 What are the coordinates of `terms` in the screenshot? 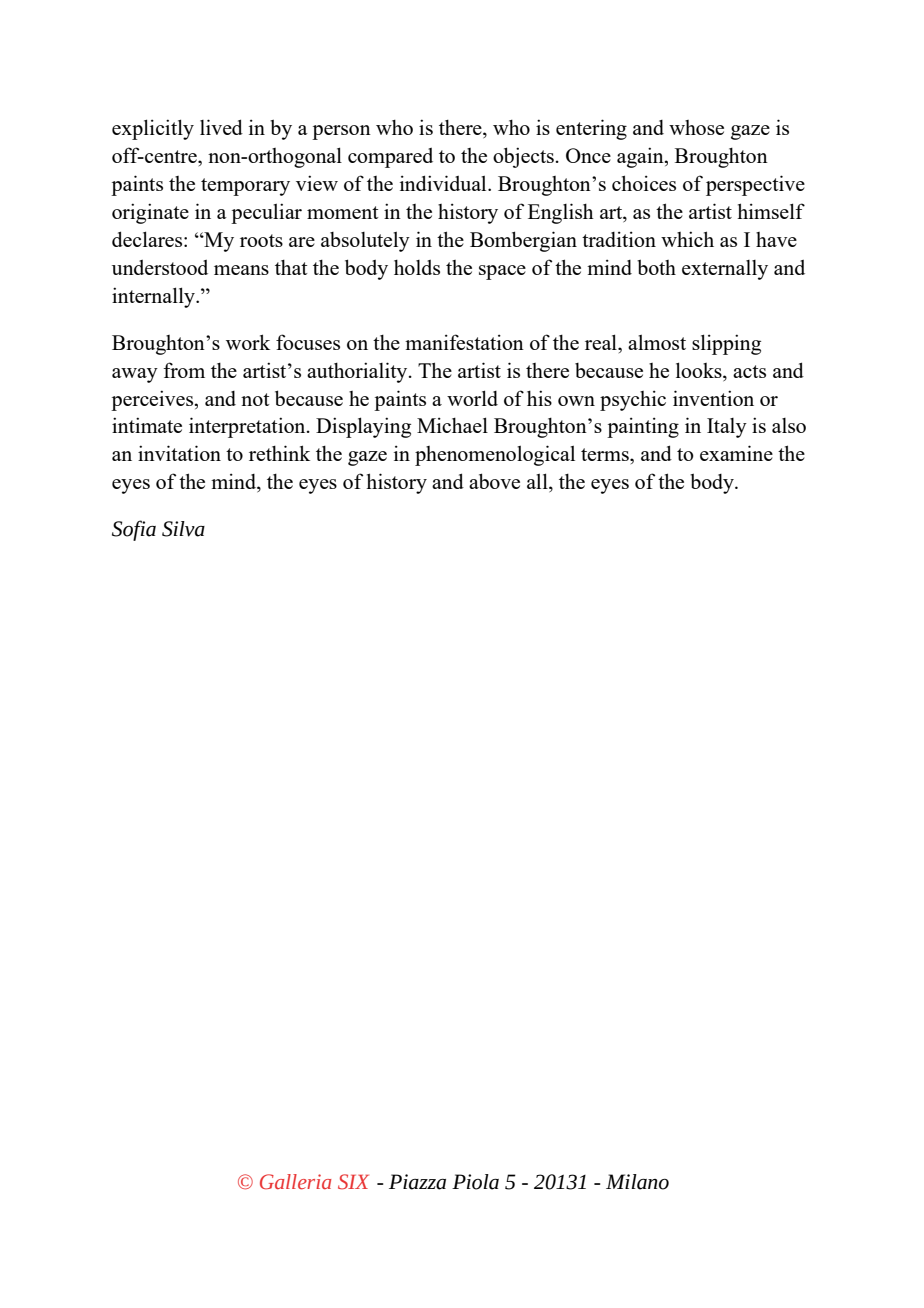 It's located at (606, 454).
